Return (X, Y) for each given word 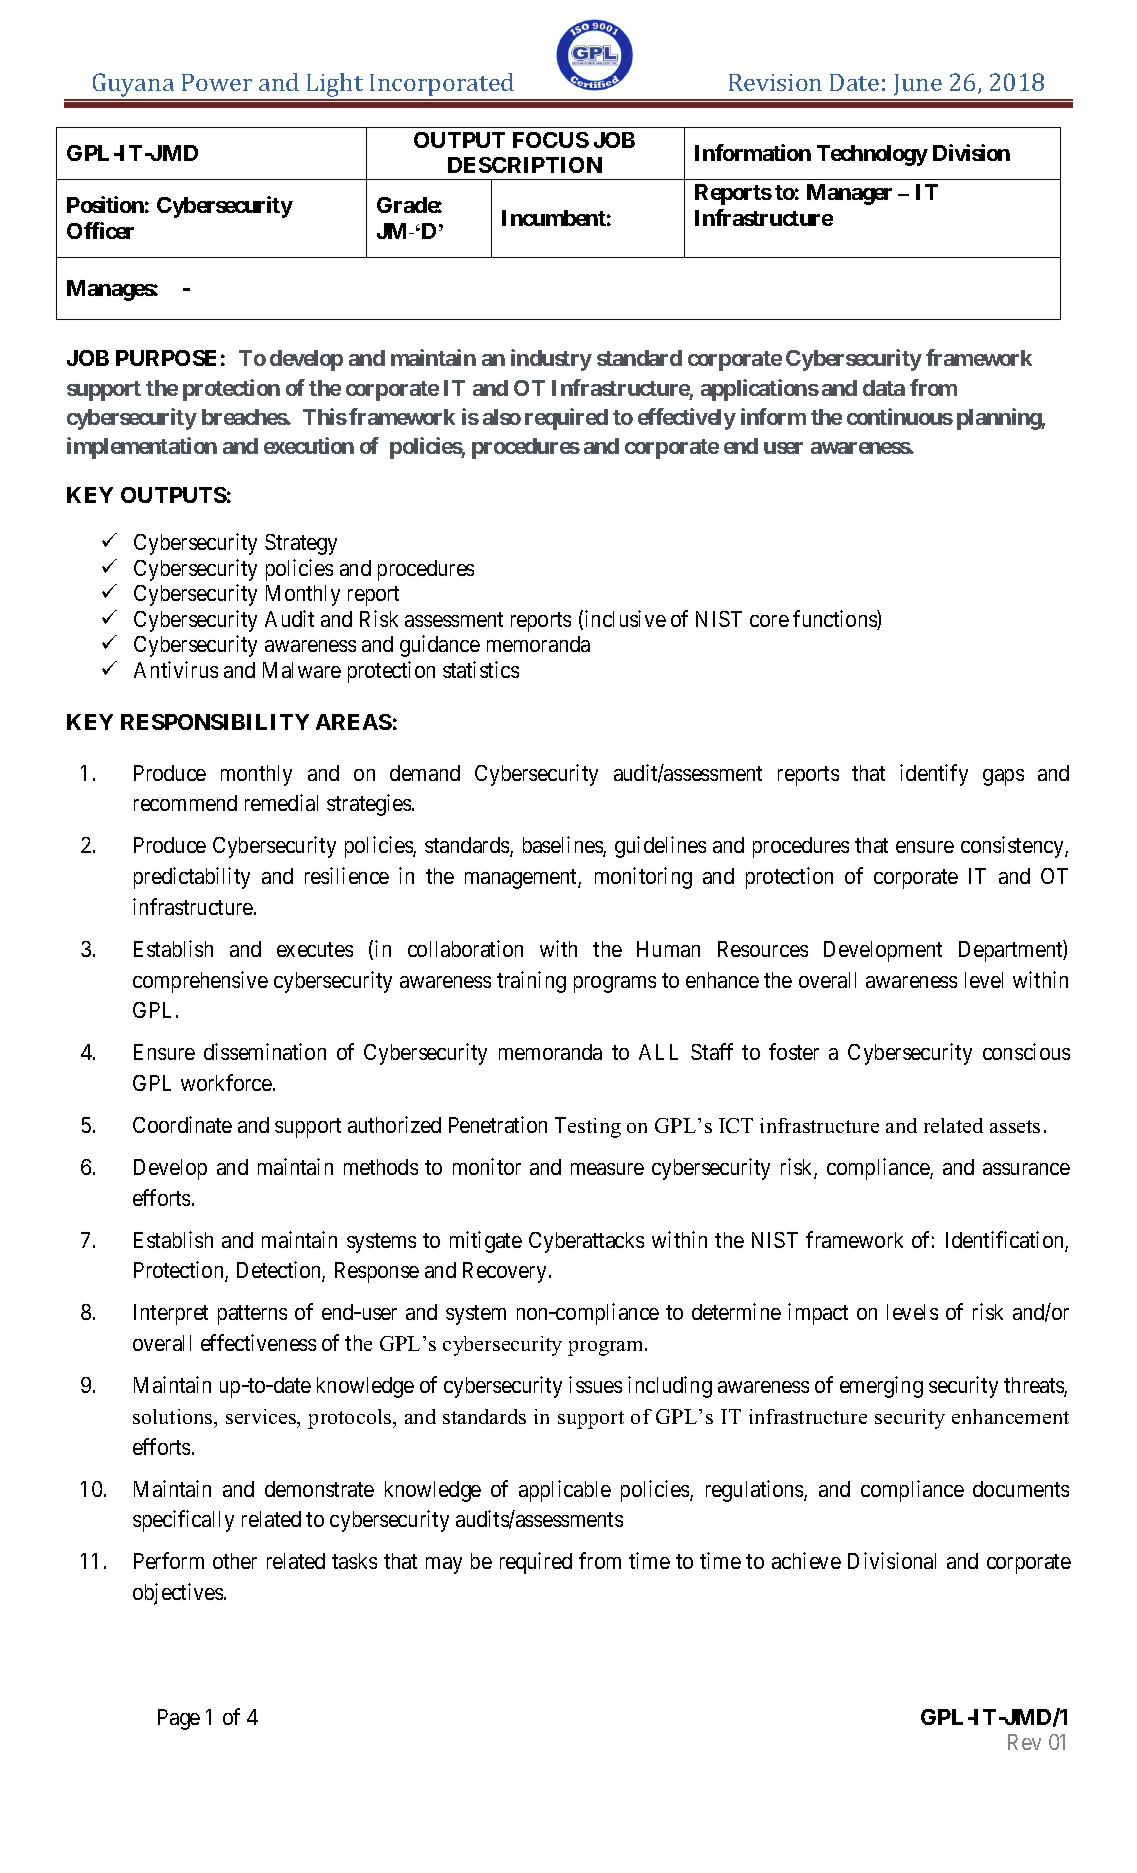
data (884, 388)
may (444, 1565)
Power (217, 82)
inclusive (625, 618)
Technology (872, 155)
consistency (1013, 847)
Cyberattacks (586, 1242)
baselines (563, 846)
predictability (192, 878)
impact (818, 1314)
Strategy (301, 544)
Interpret (171, 1314)
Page (179, 1719)
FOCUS (551, 140)
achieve (806, 1560)
